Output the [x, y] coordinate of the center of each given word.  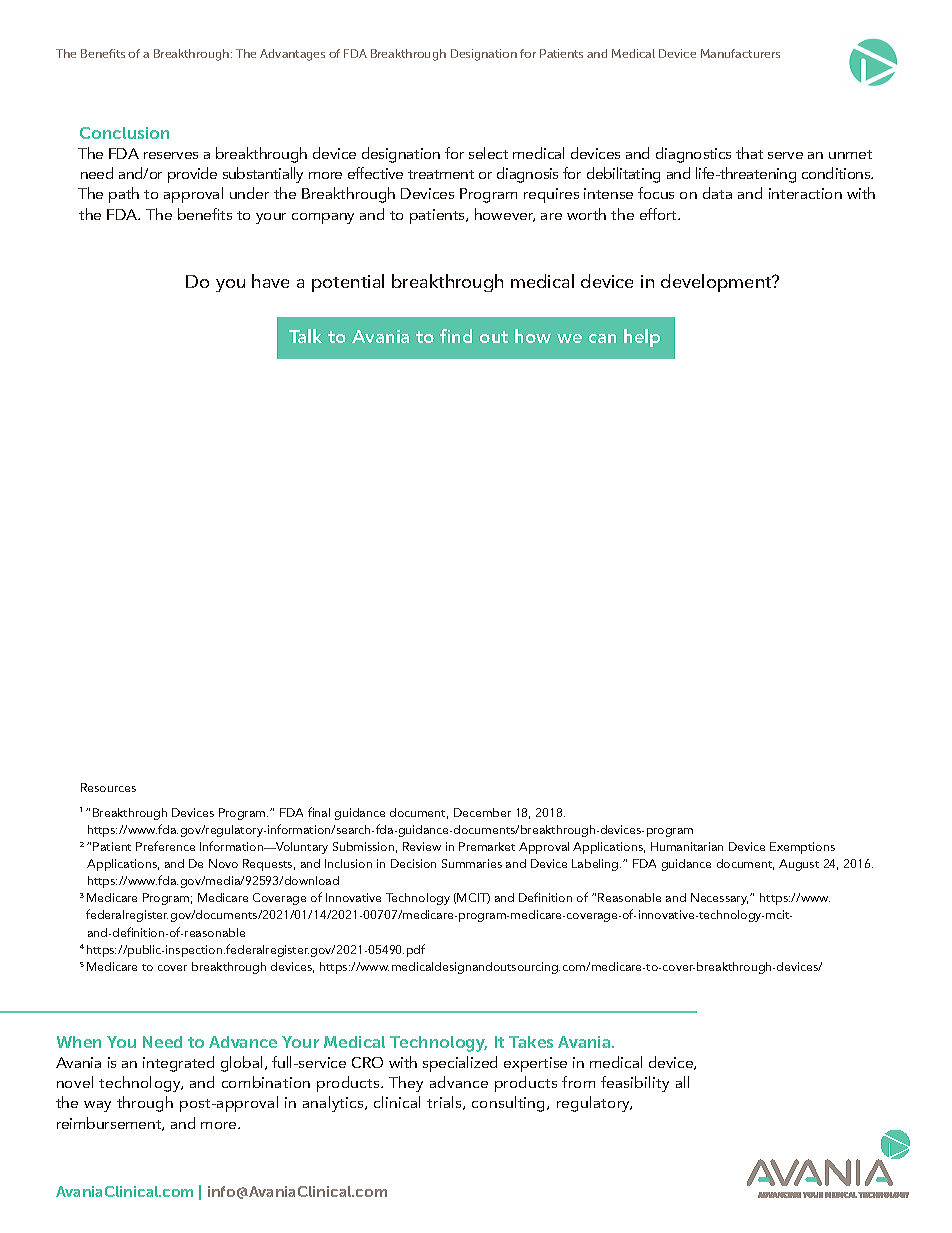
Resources [108, 787]
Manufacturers [740, 53]
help [642, 338]
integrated [178, 1064]
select [488, 153]
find [456, 336]
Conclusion [124, 133]
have [270, 281]
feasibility [635, 1084]
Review [422, 846]
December [482, 812]
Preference [165, 846]
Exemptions [802, 848]
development [717, 283]
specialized [460, 1064]
